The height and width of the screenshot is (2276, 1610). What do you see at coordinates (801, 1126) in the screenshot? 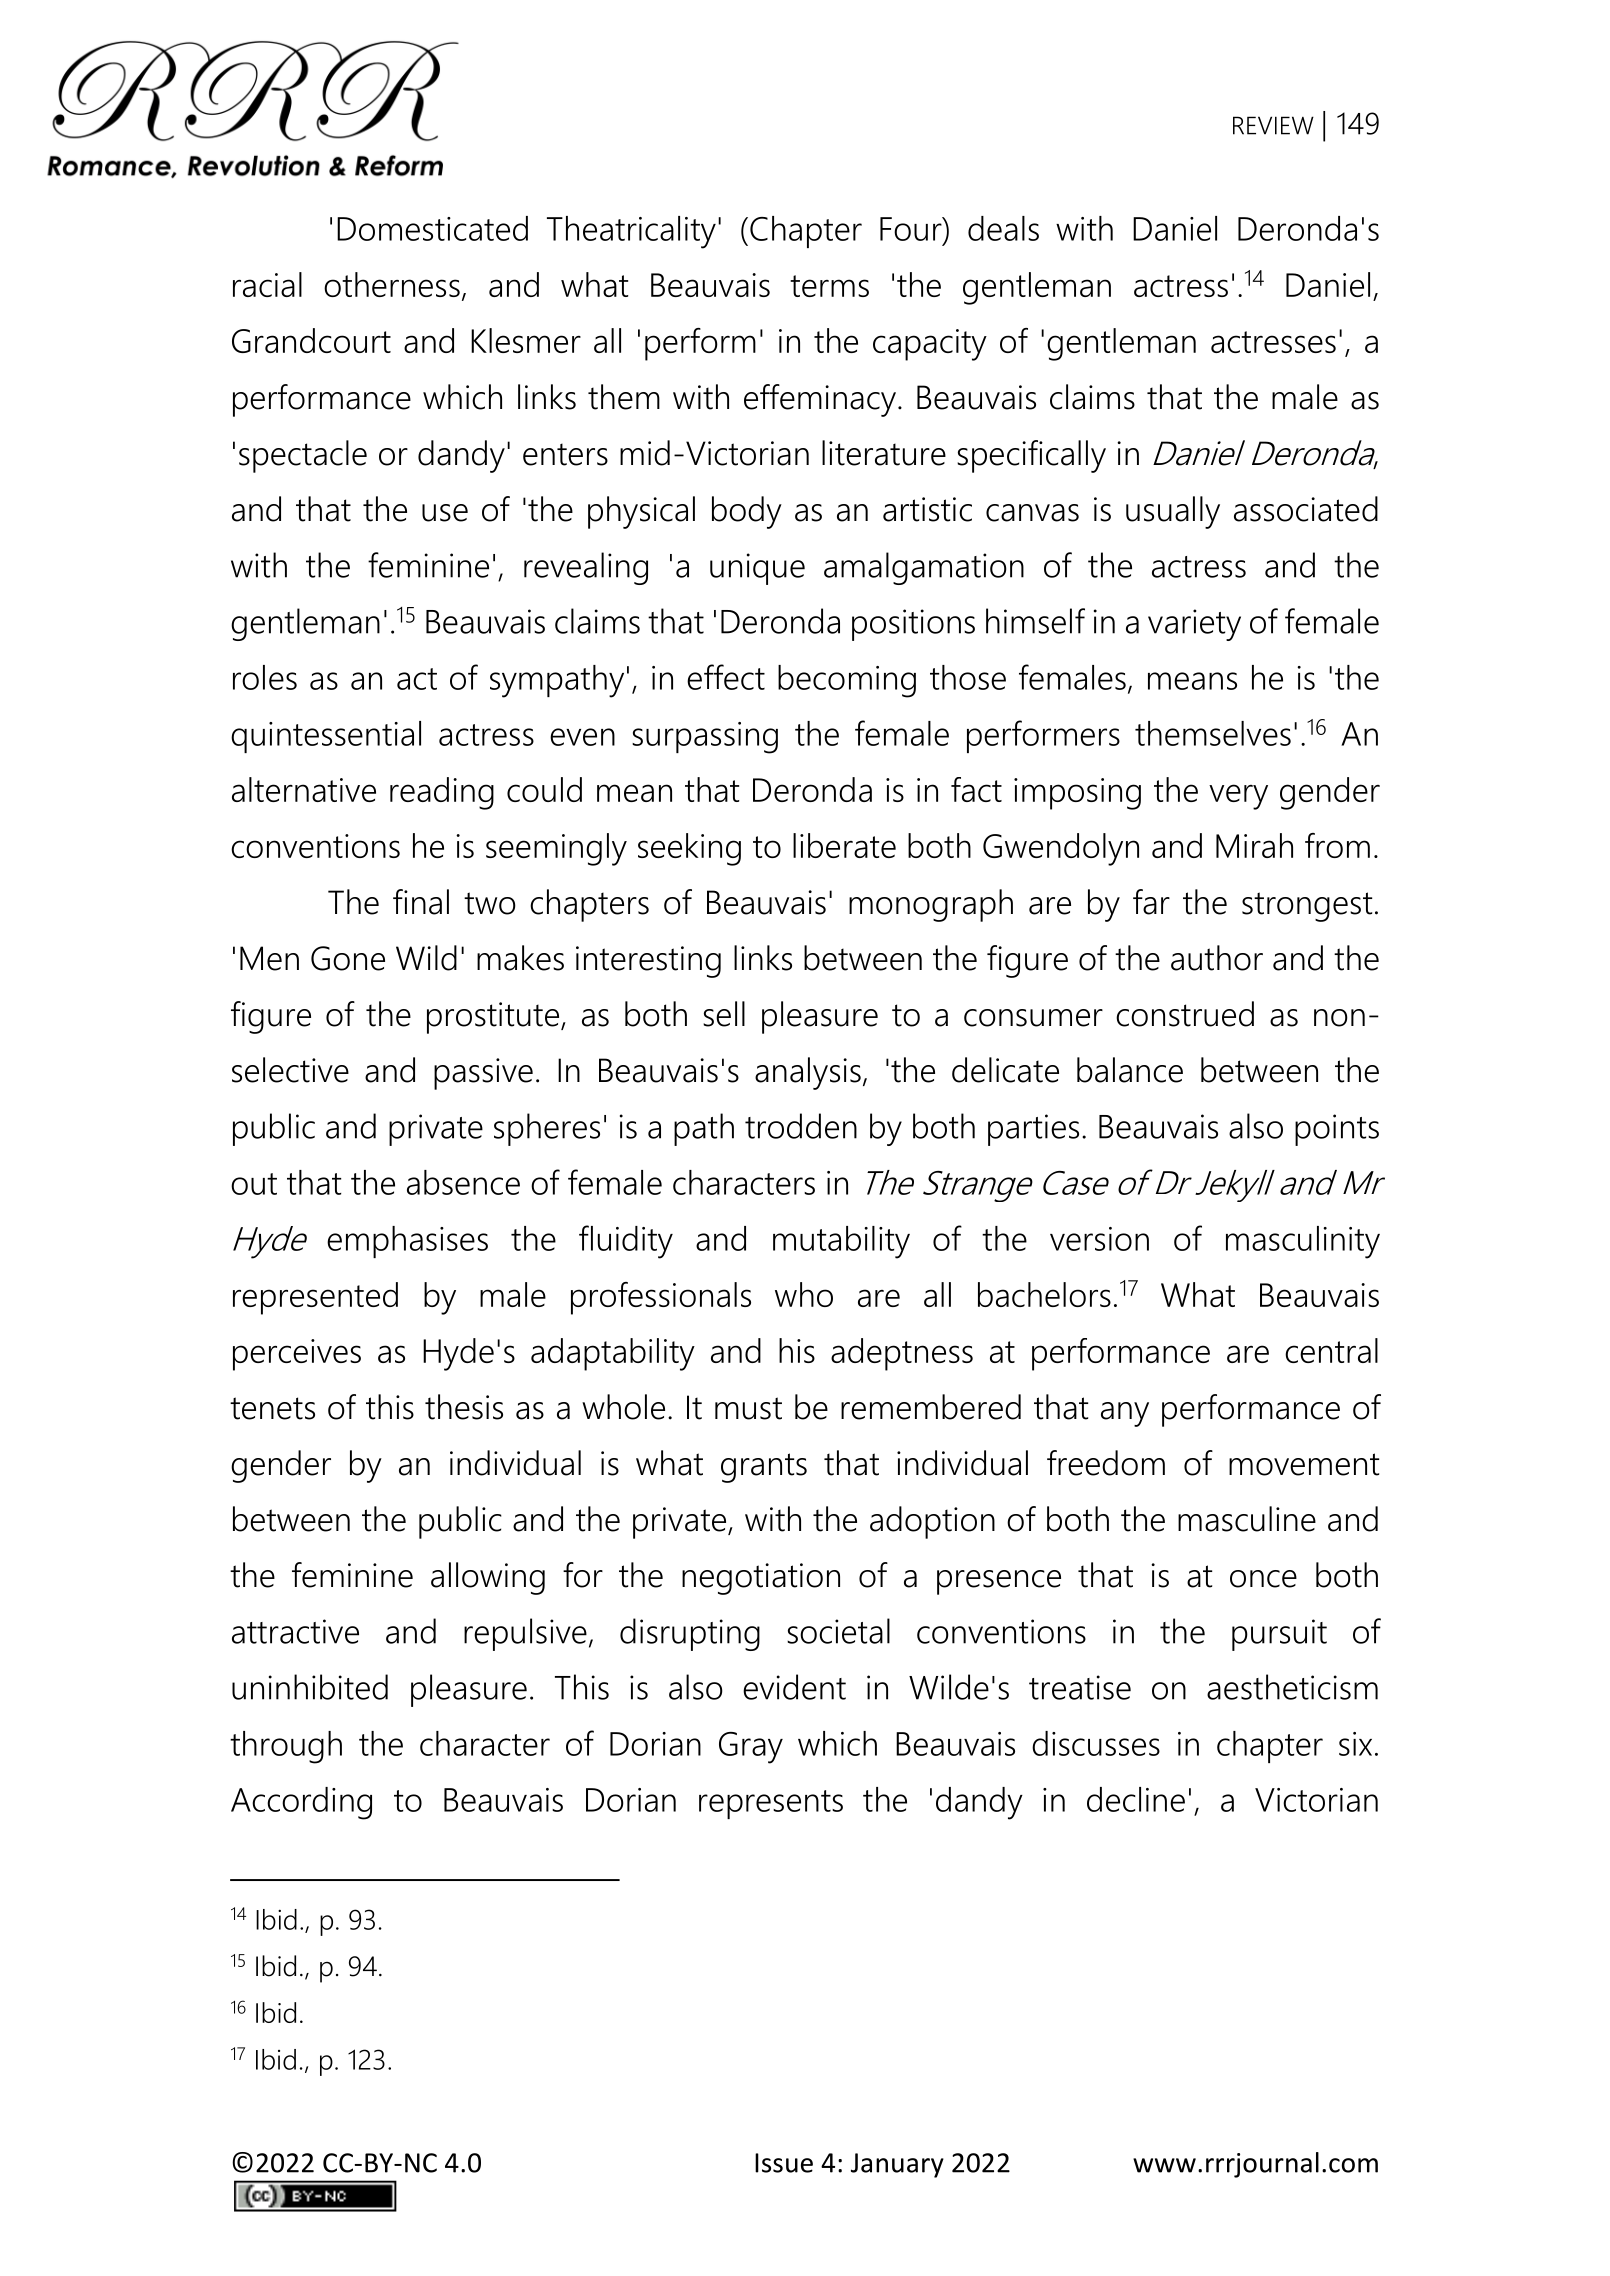
I see `trodden` at bounding box center [801, 1126].
